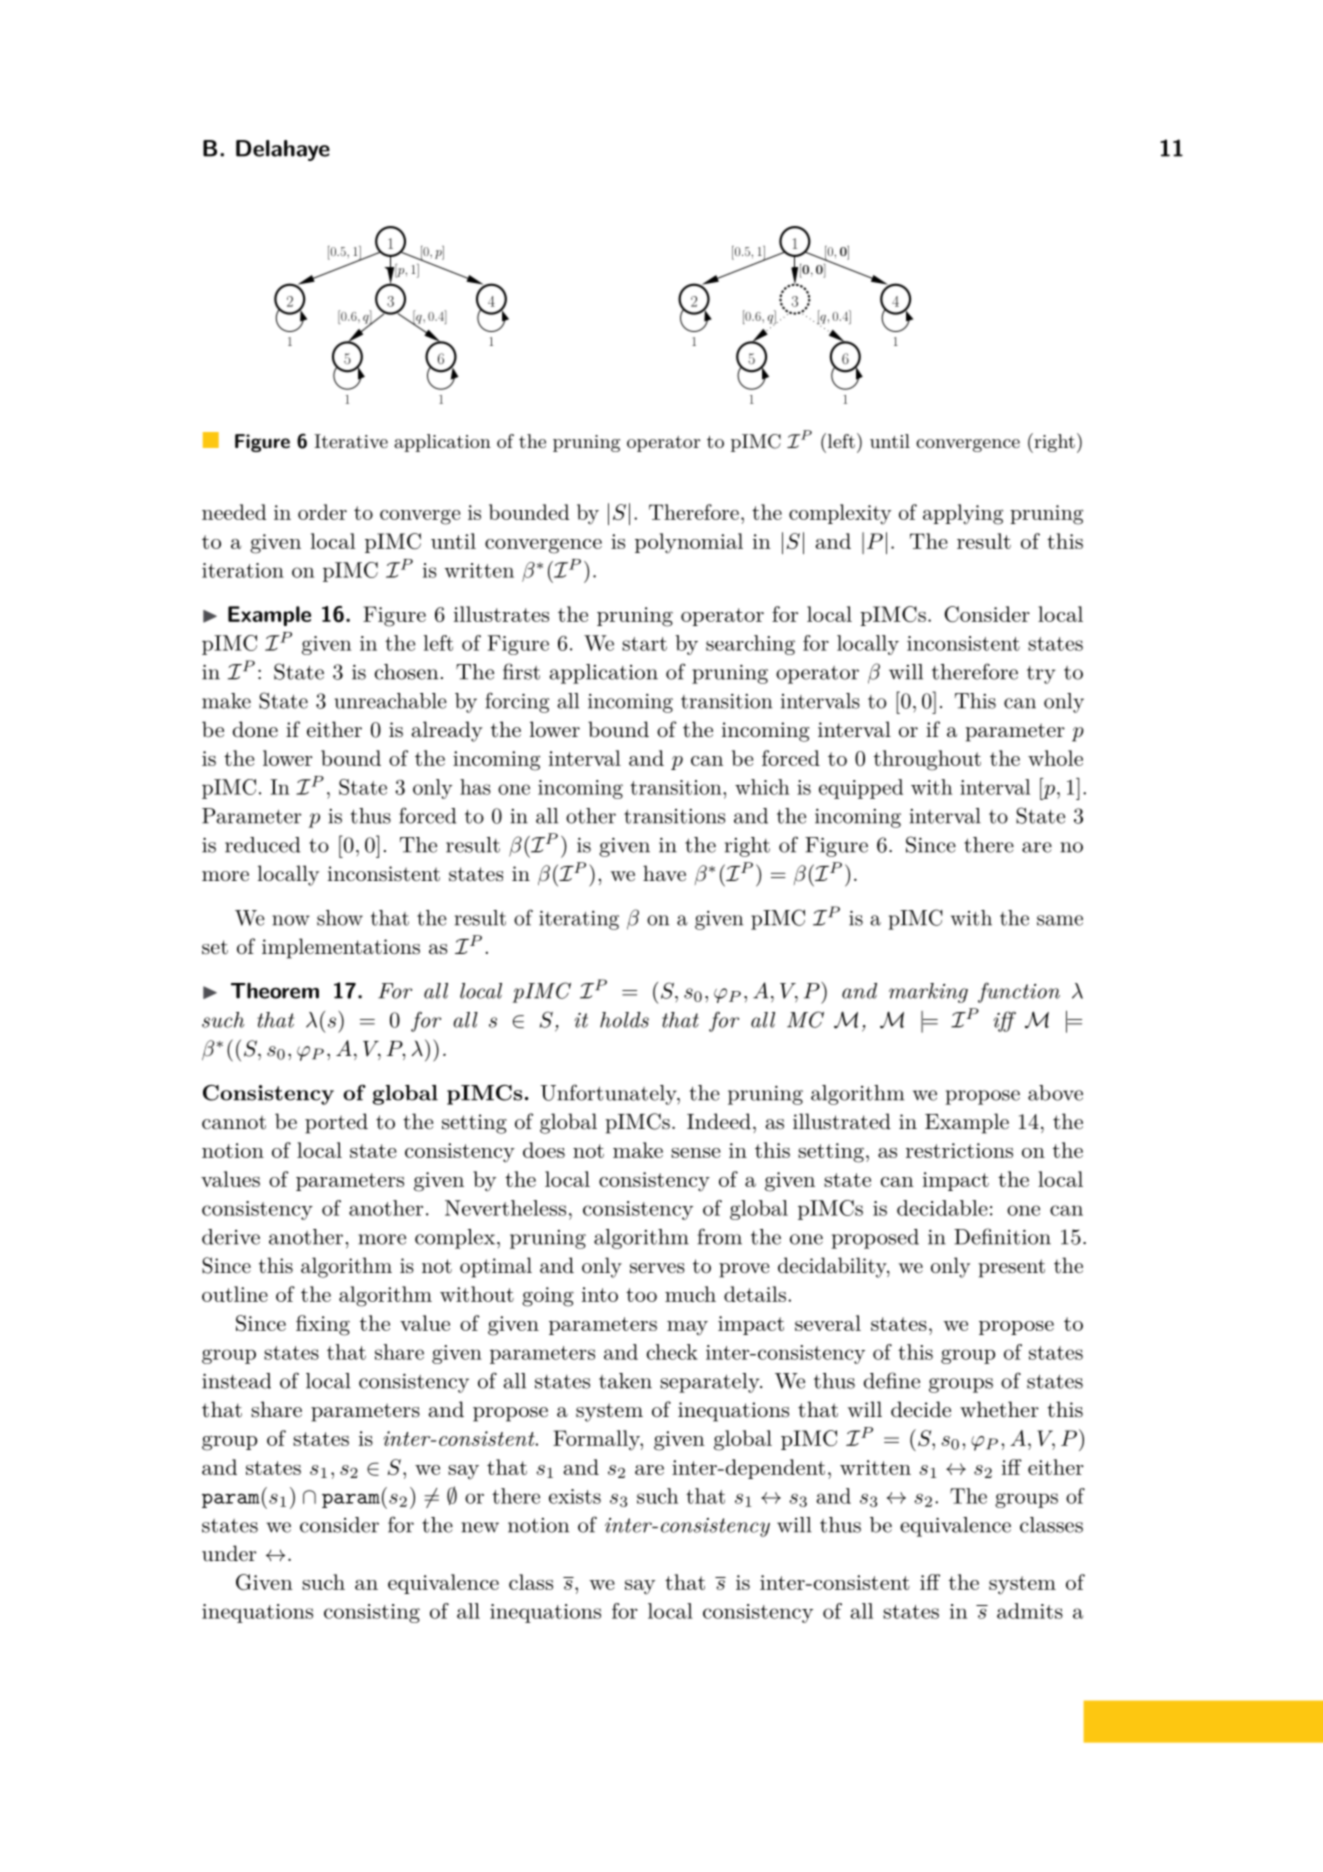  Describe the element at coordinates (372, 1613) in the screenshot. I see `consisting` at that location.
